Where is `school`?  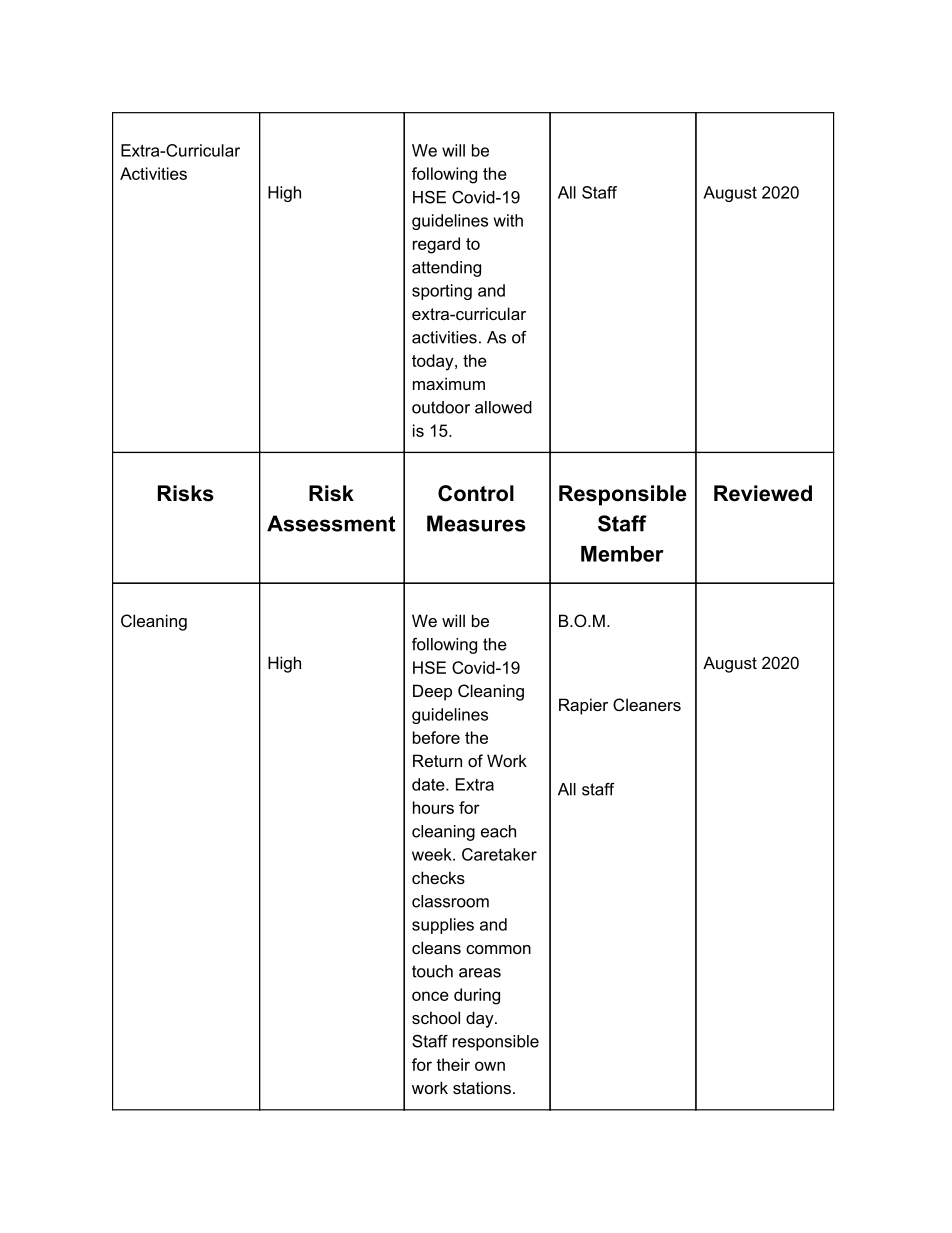
school is located at coordinates (436, 1017).
